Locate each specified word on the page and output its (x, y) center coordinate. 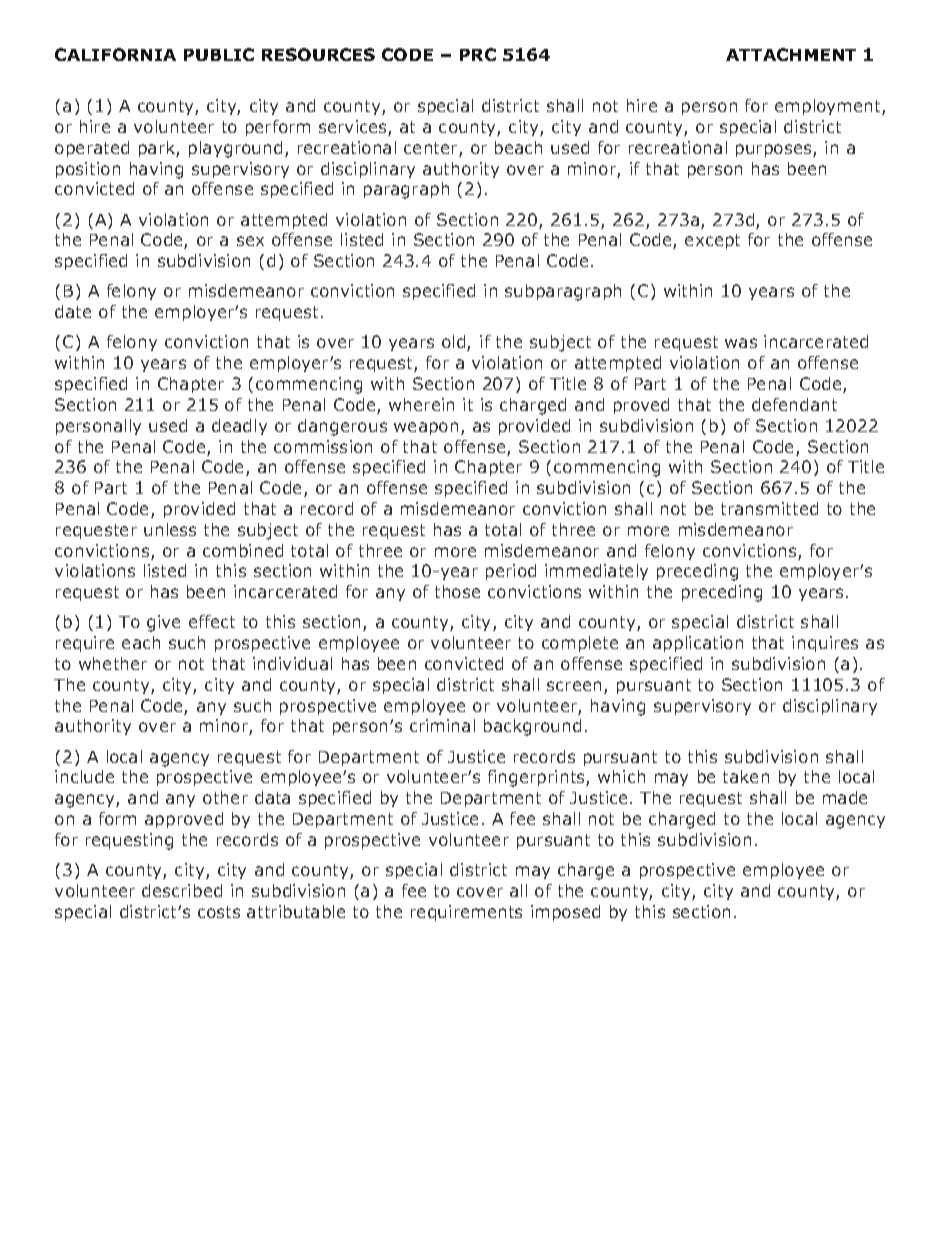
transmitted (769, 508)
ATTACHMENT (791, 54)
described (182, 890)
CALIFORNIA (115, 54)
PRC (478, 54)
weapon (426, 428)
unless (170, 529)
